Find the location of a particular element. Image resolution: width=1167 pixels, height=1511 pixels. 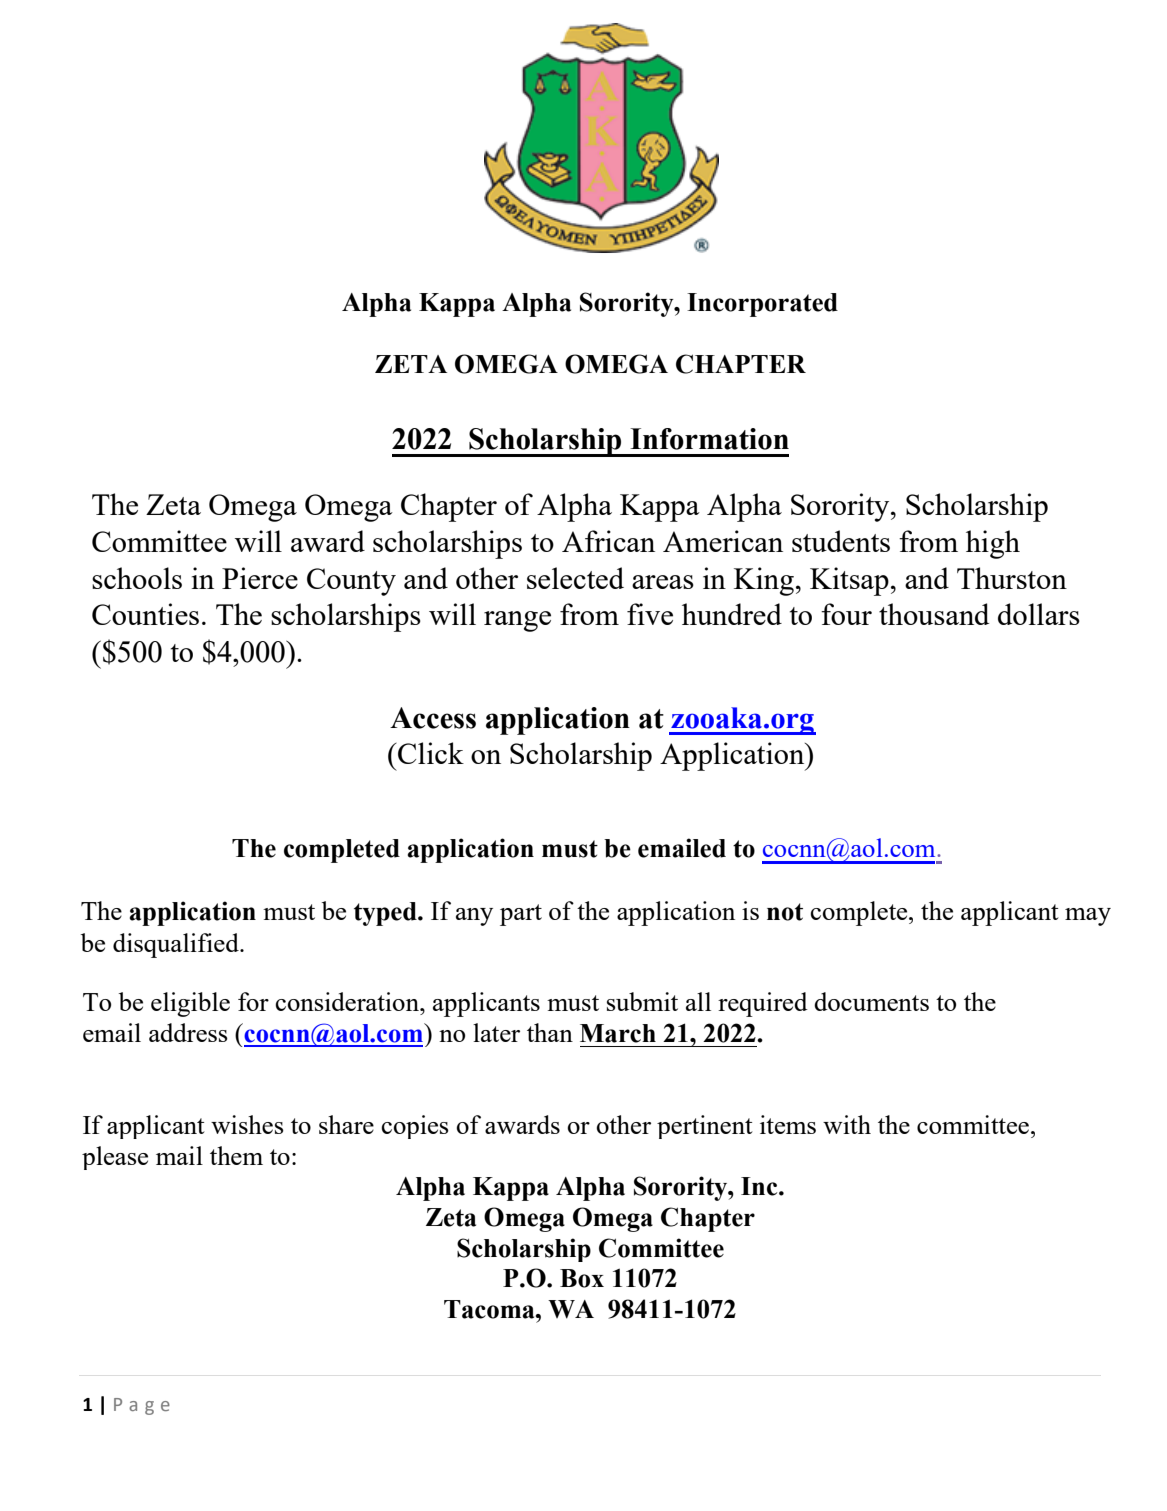

may is located at coordinates (1088, 917).
